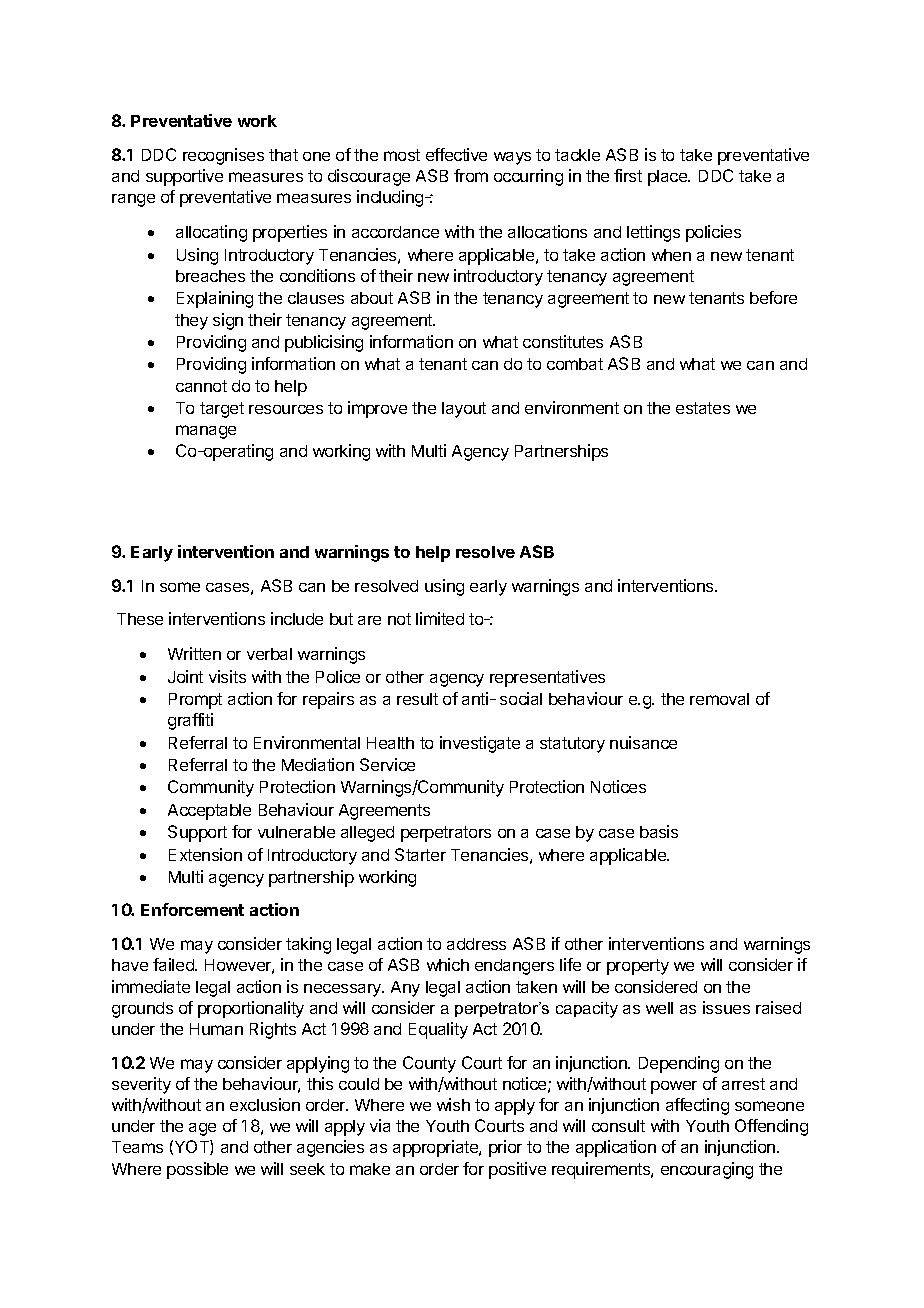 The width and height of the document is (924, 1308). What do you see at coordinates (206, 432) in the document?
I see `manage` at bounding box center [206, 432].
